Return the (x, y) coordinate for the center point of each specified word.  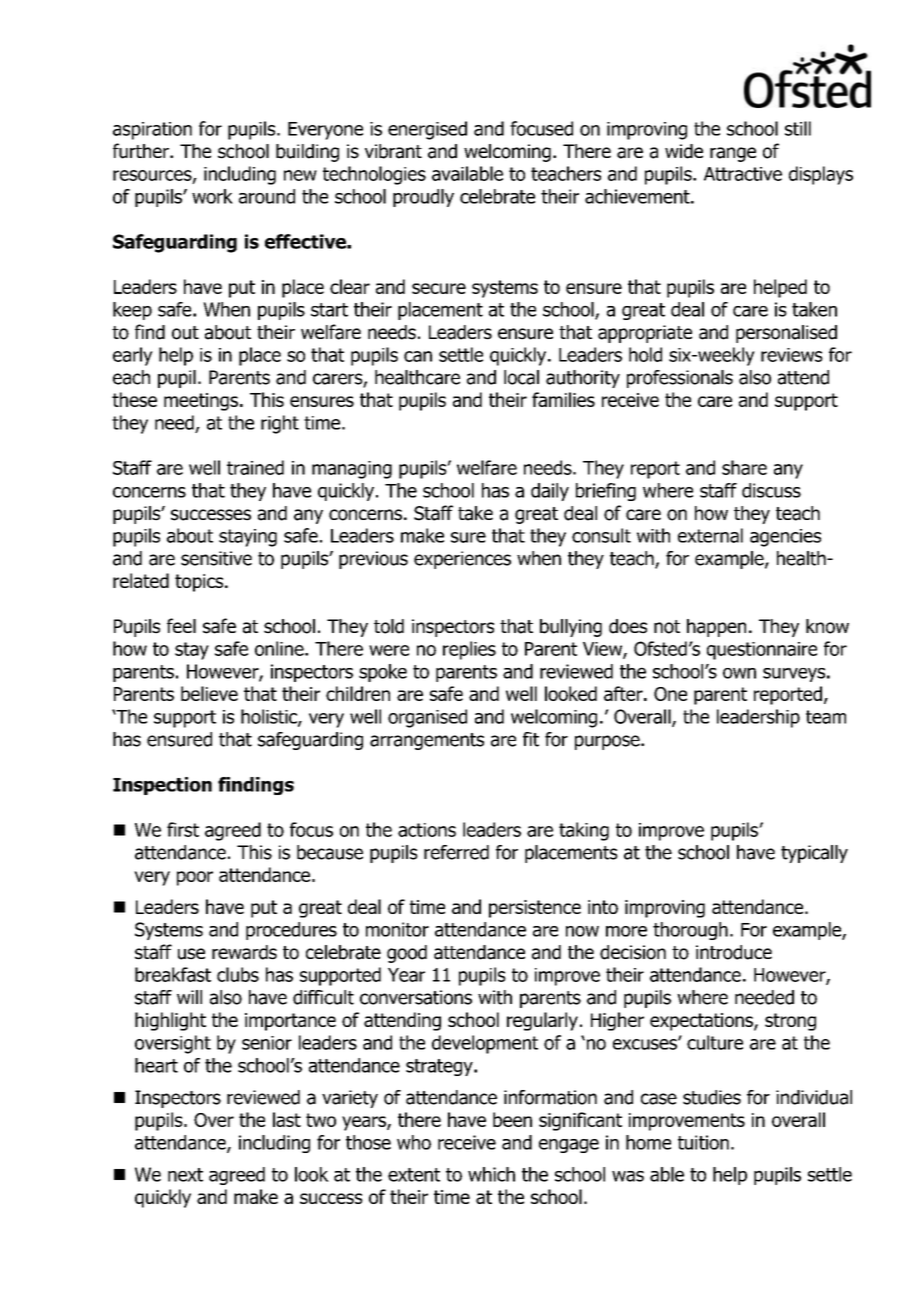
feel (181, 625)
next (185, 1175)
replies (469, 650)
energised (427, 130)
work (212, 196)
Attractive (743, 174)
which (491, 1174)
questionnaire (762, 651)
